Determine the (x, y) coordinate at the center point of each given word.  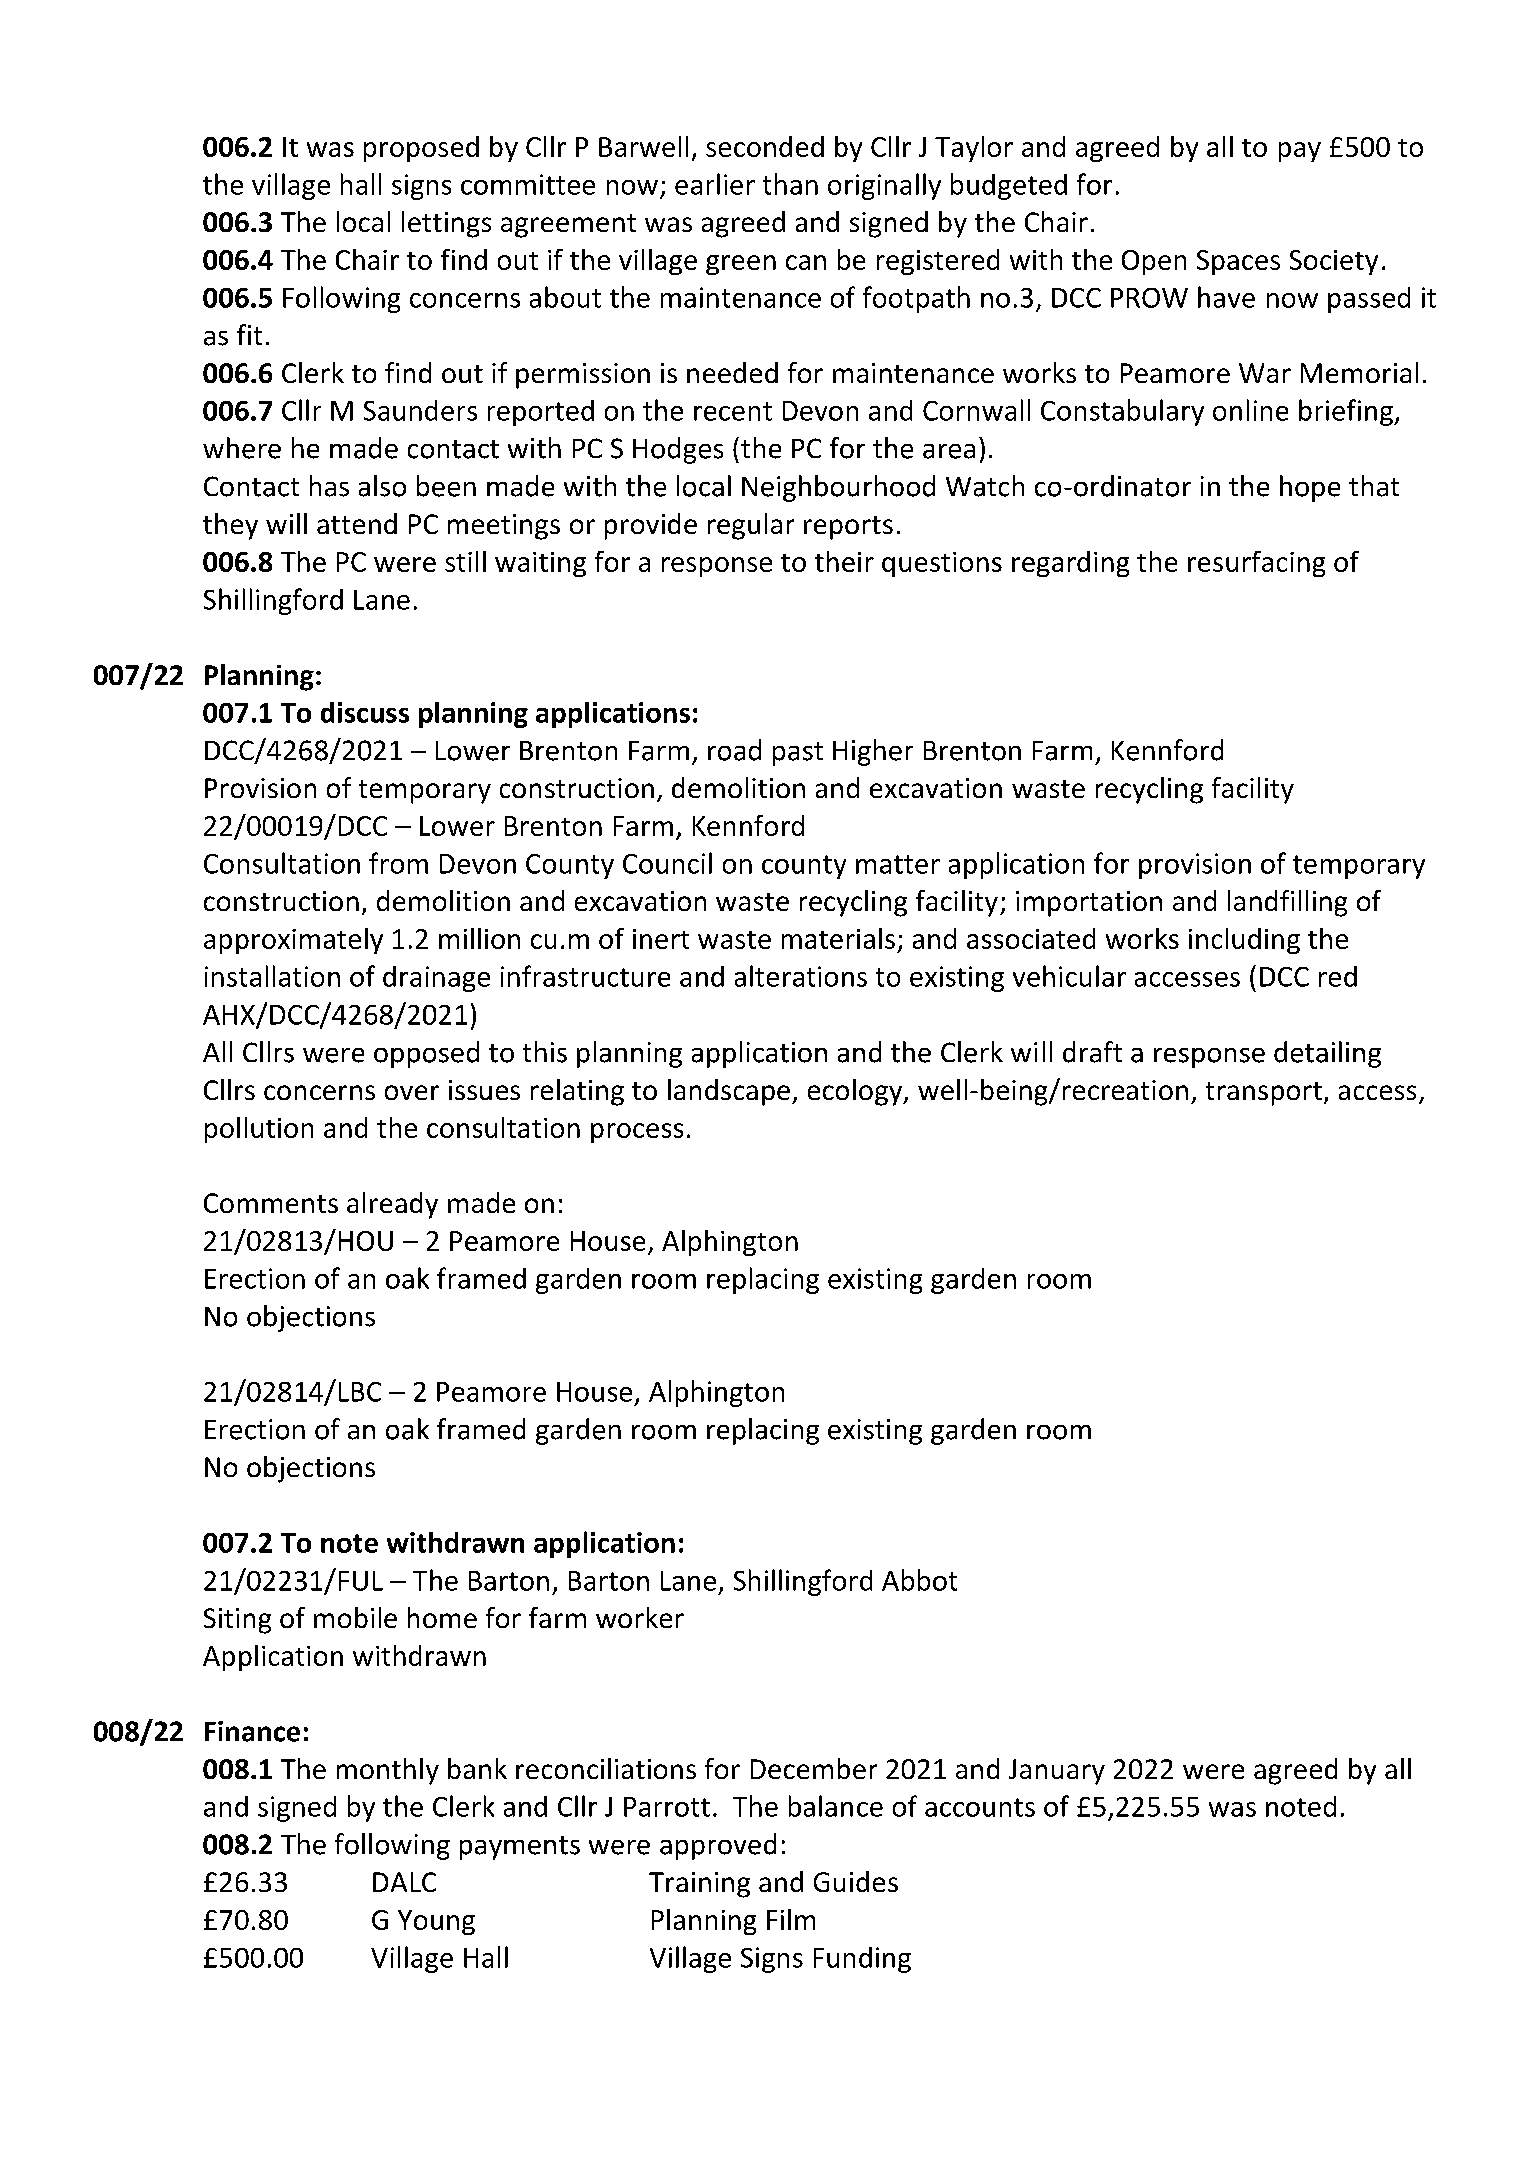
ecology (856, 1092)
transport (1264, 1094)
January (1057, 1772)
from (398, 863)
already (392, 1205)
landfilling (1287, 903)
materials (838, 938)
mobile (355, 1617)
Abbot (919, 1580)
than (790, 184)
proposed (421, 149)
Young (436, 1922)
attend (357, 523)
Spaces (1238, 262)
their (844, 561)
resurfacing (1256, 564)
